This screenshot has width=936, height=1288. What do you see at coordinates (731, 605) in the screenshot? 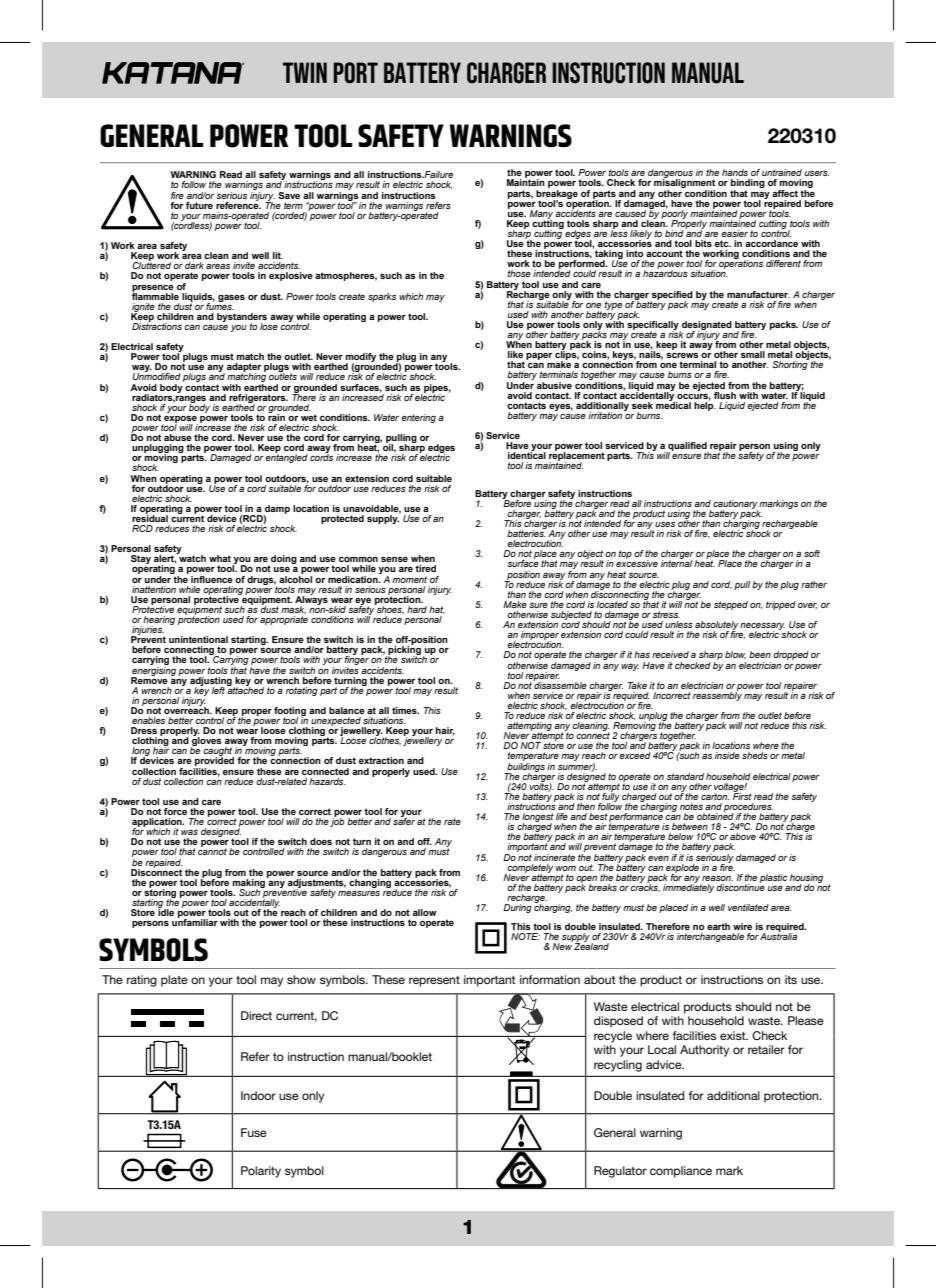
I see `stepped` at bounding box center [731, 605].
